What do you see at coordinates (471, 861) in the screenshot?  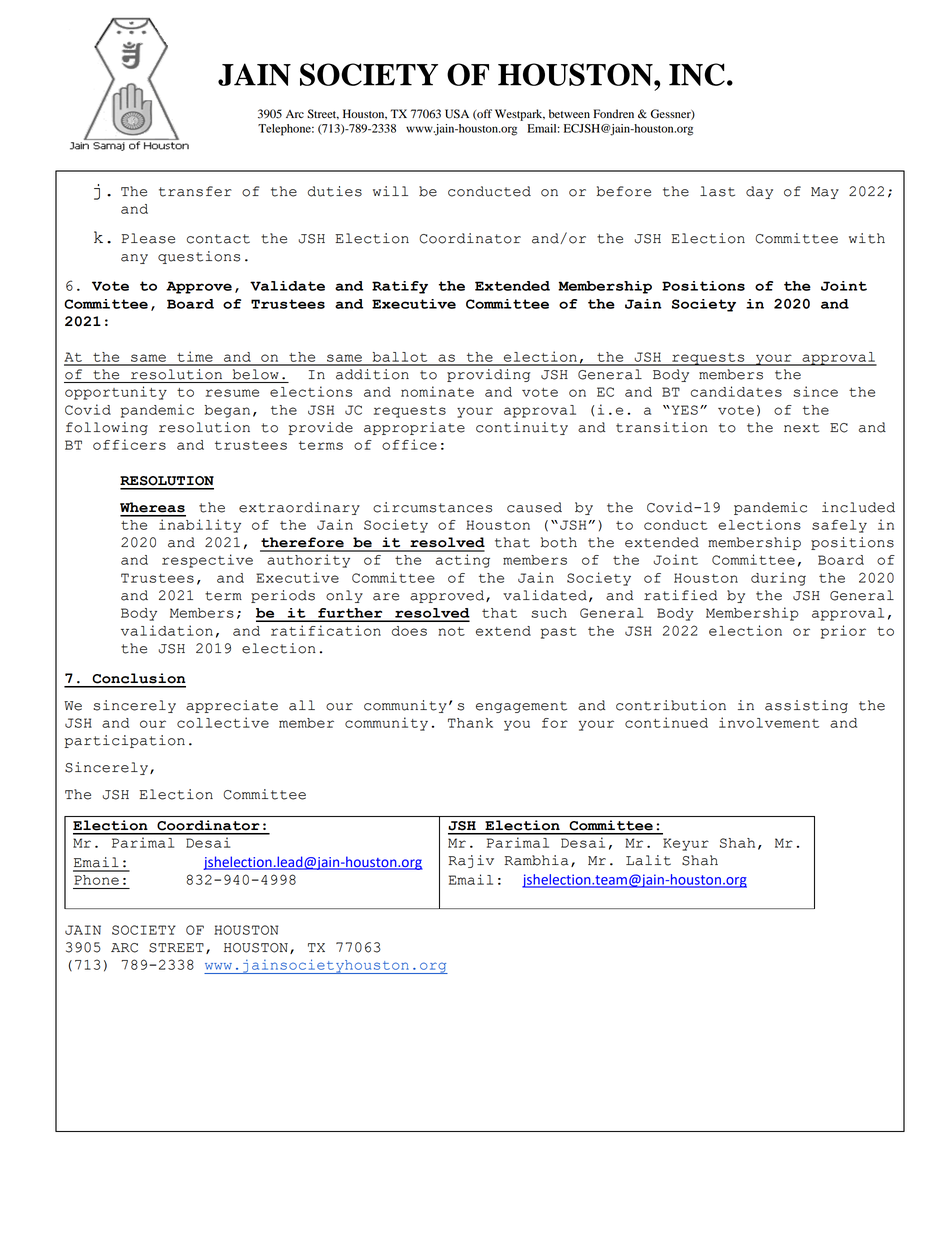 I see `Rajiv` at bounding box center [471, 861].
